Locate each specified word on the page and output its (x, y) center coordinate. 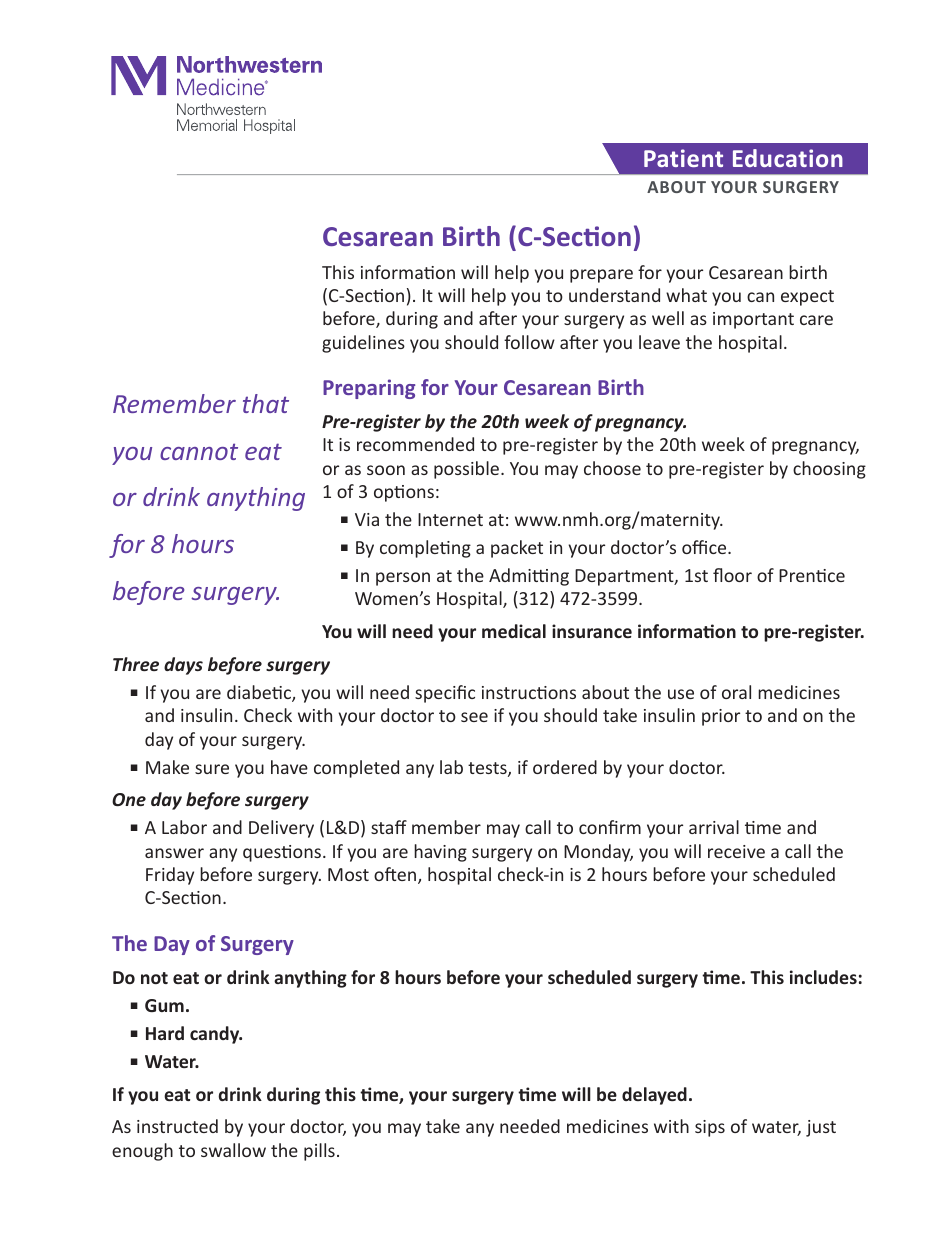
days (183, 666)
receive (736, 851)
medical (514, 631)
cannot (199, 451)
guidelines (363, 344)
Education (788, 158)
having (440, 853)
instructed (177, 1126)
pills (319, 1152)
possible (468, 470)
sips (710, 1128)
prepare (601, 276)
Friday (170, 876)
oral (736, 692)
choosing (829, 470)
